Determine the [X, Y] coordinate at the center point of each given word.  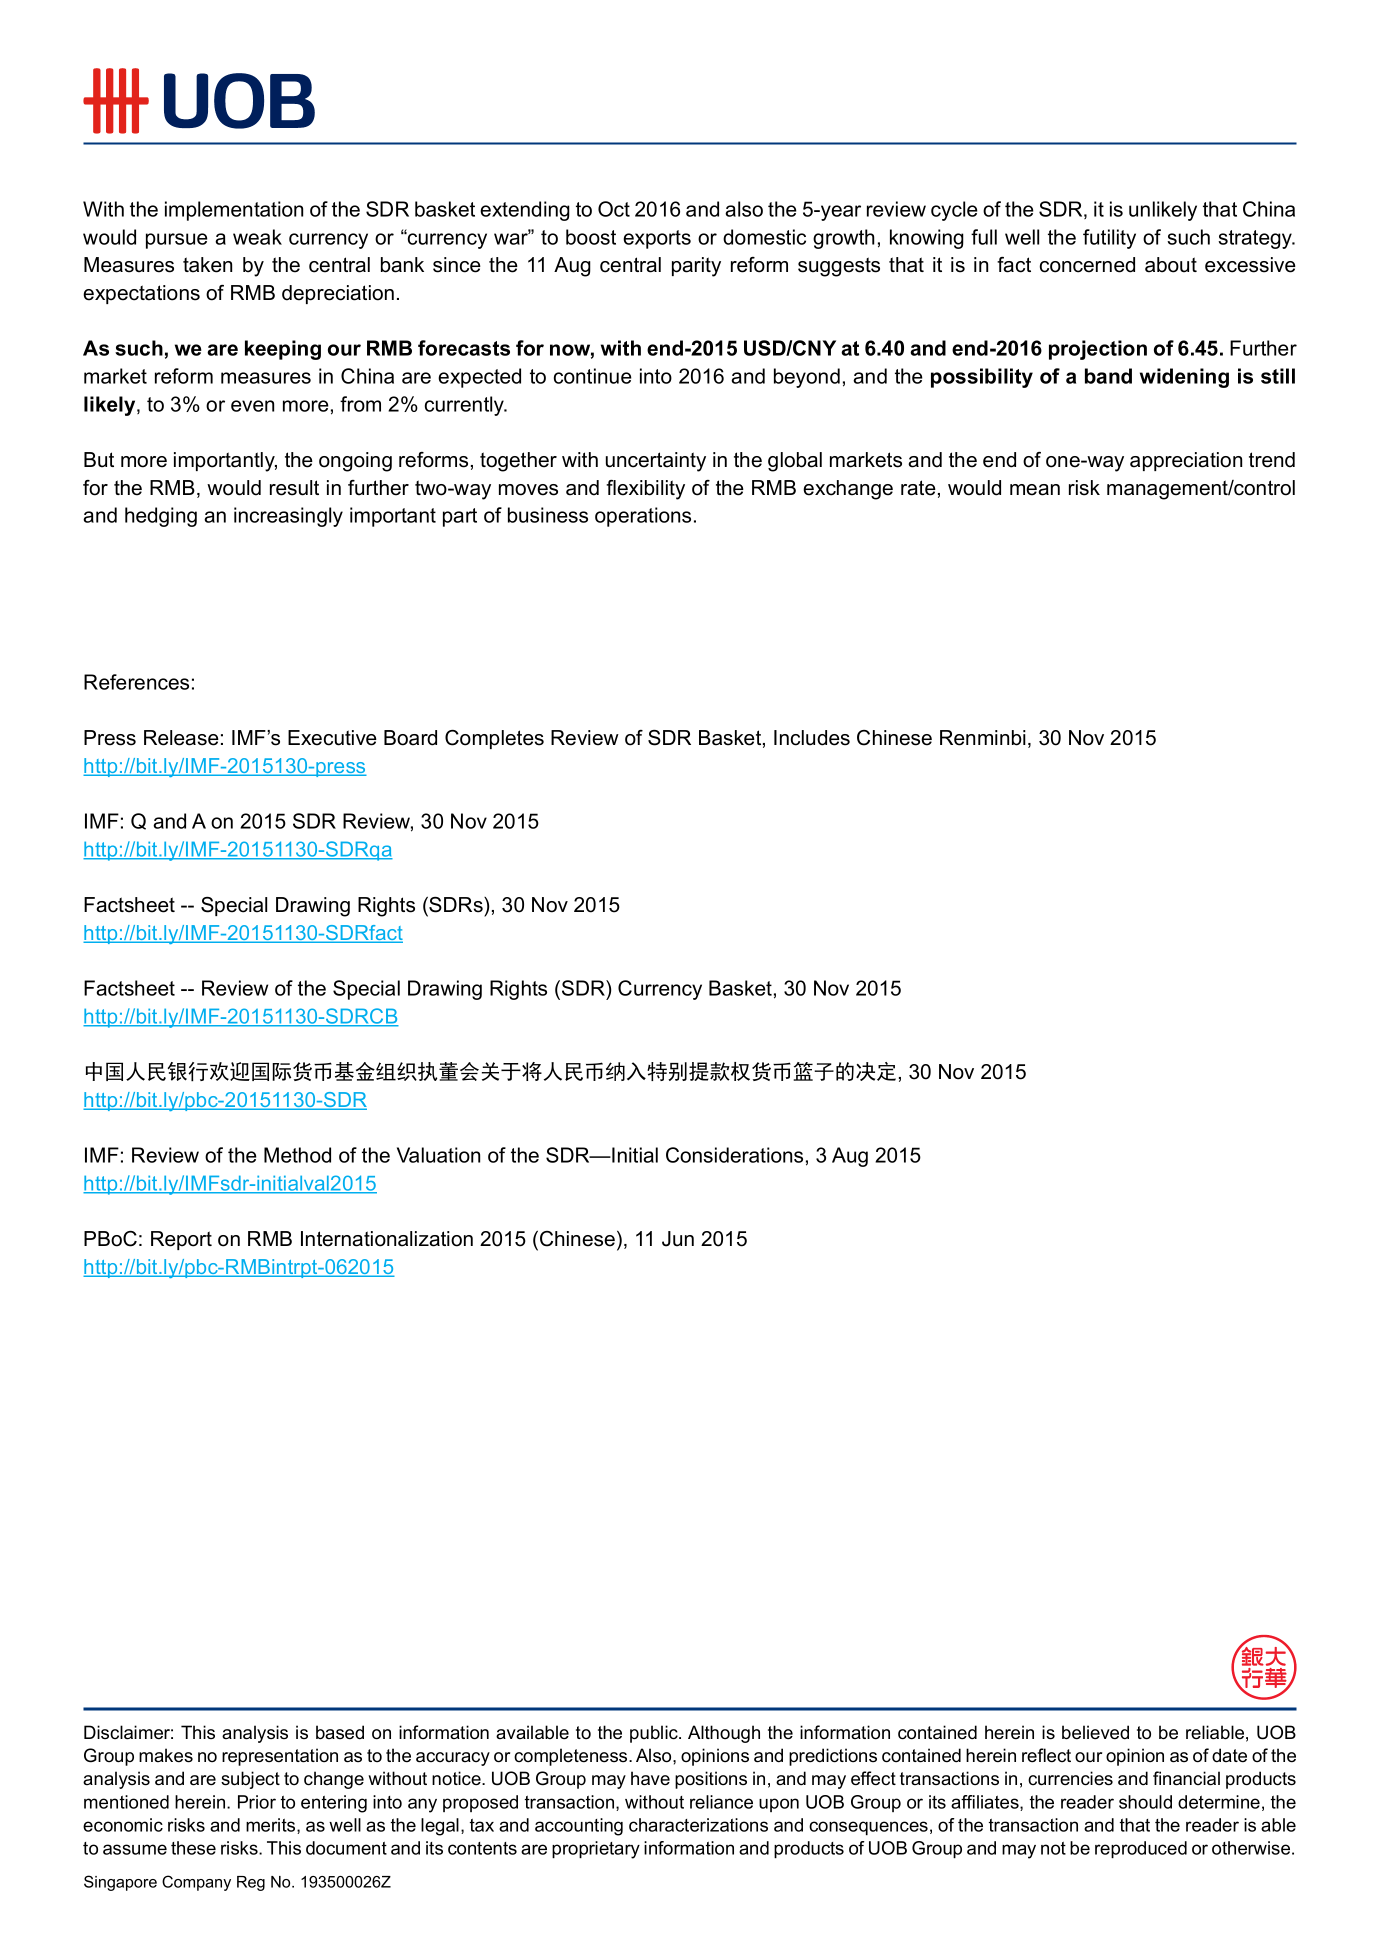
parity [696, 267]
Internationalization [387, 1239]
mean [1035, 490]
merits [272, 1826]
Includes [812, 738]
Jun [678, 1239]
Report [181, 1240]
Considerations [734, 1155]
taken [207, 265]
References [136, 682]
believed [1095, 1732]
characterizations [698, 1825]
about [1171, 265]
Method [297, 1155]
